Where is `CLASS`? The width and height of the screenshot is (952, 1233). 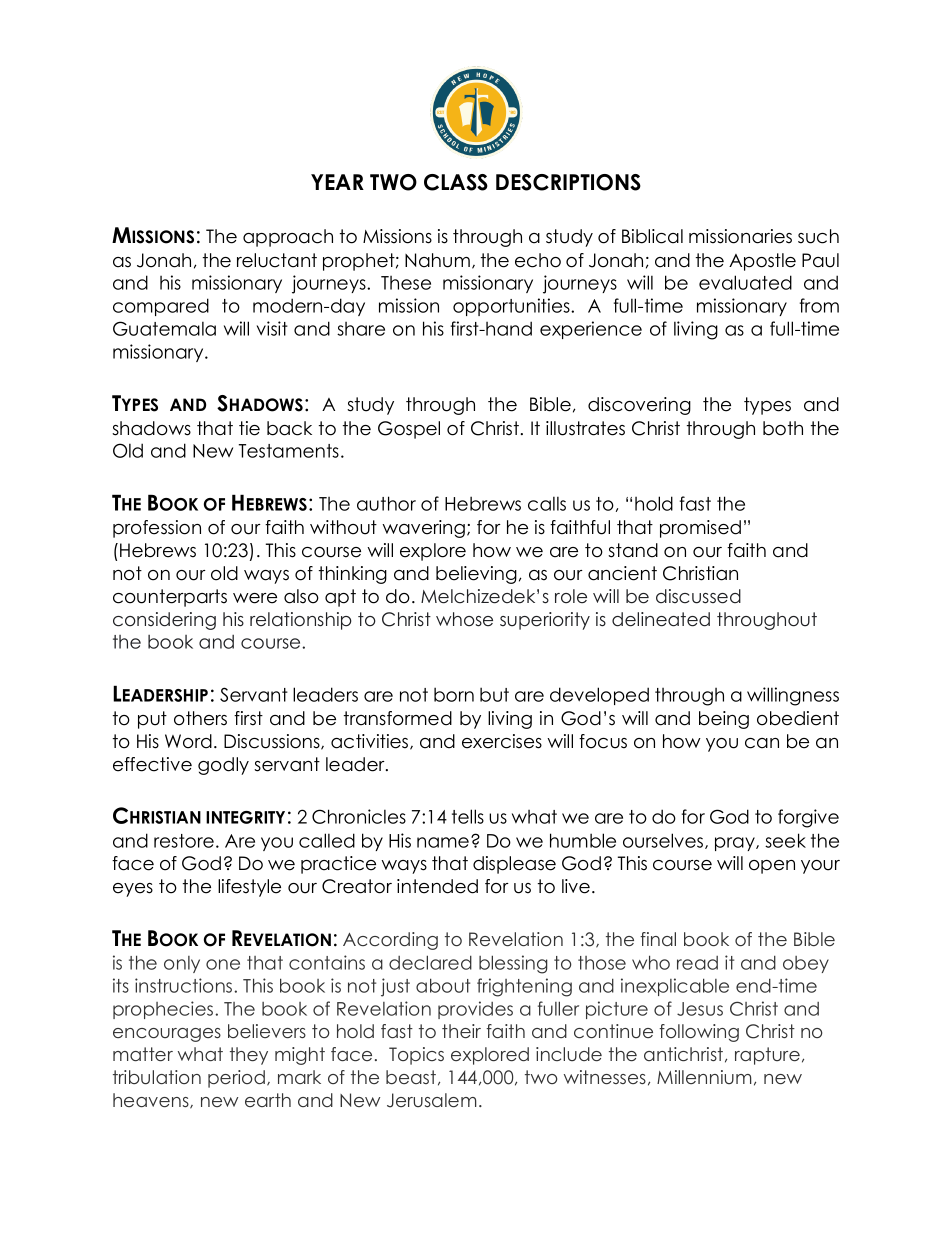 CLASS is located at coordinates (456, 182).
